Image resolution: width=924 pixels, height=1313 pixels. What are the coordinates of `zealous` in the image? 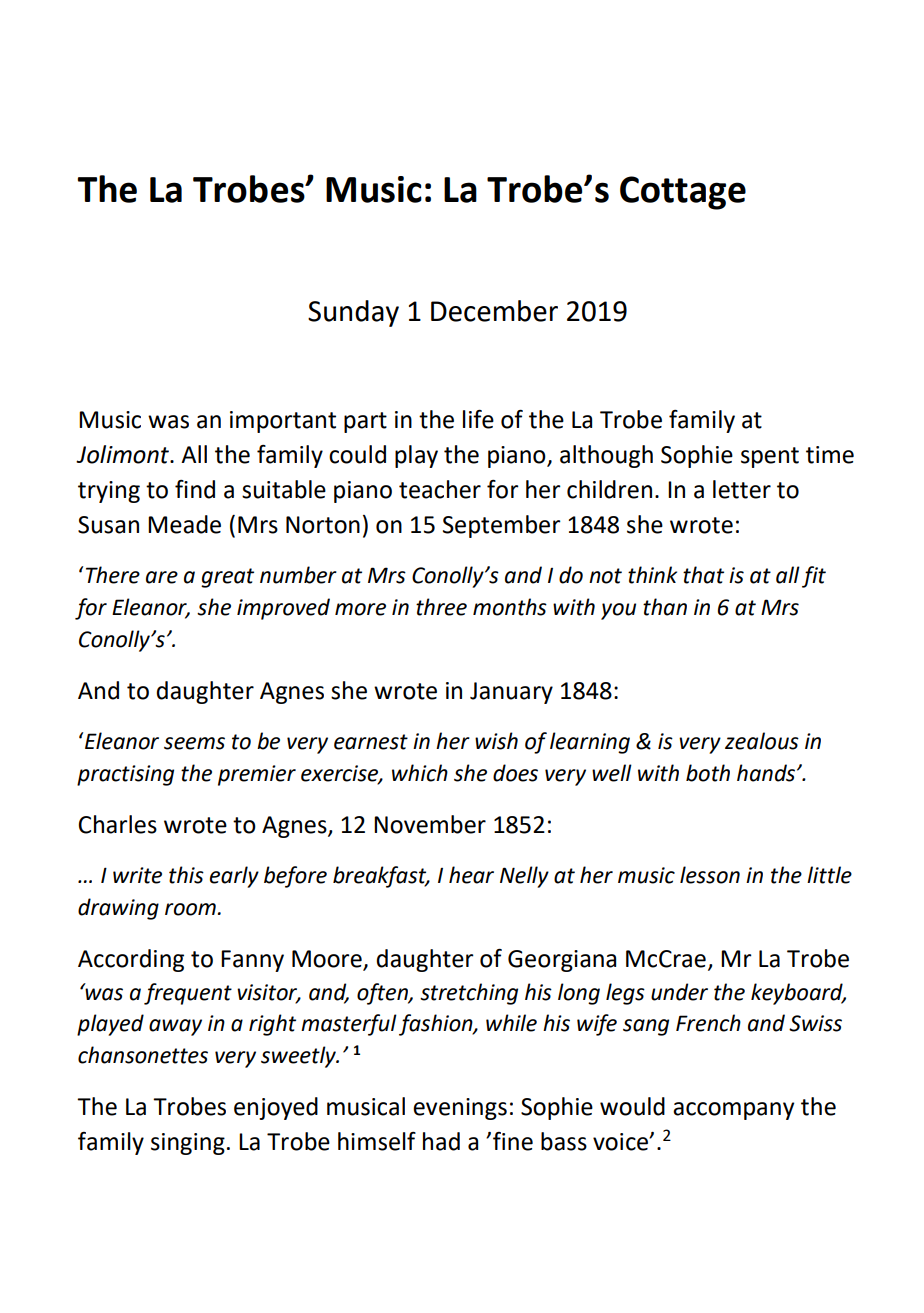 It's located at (762, 741).
